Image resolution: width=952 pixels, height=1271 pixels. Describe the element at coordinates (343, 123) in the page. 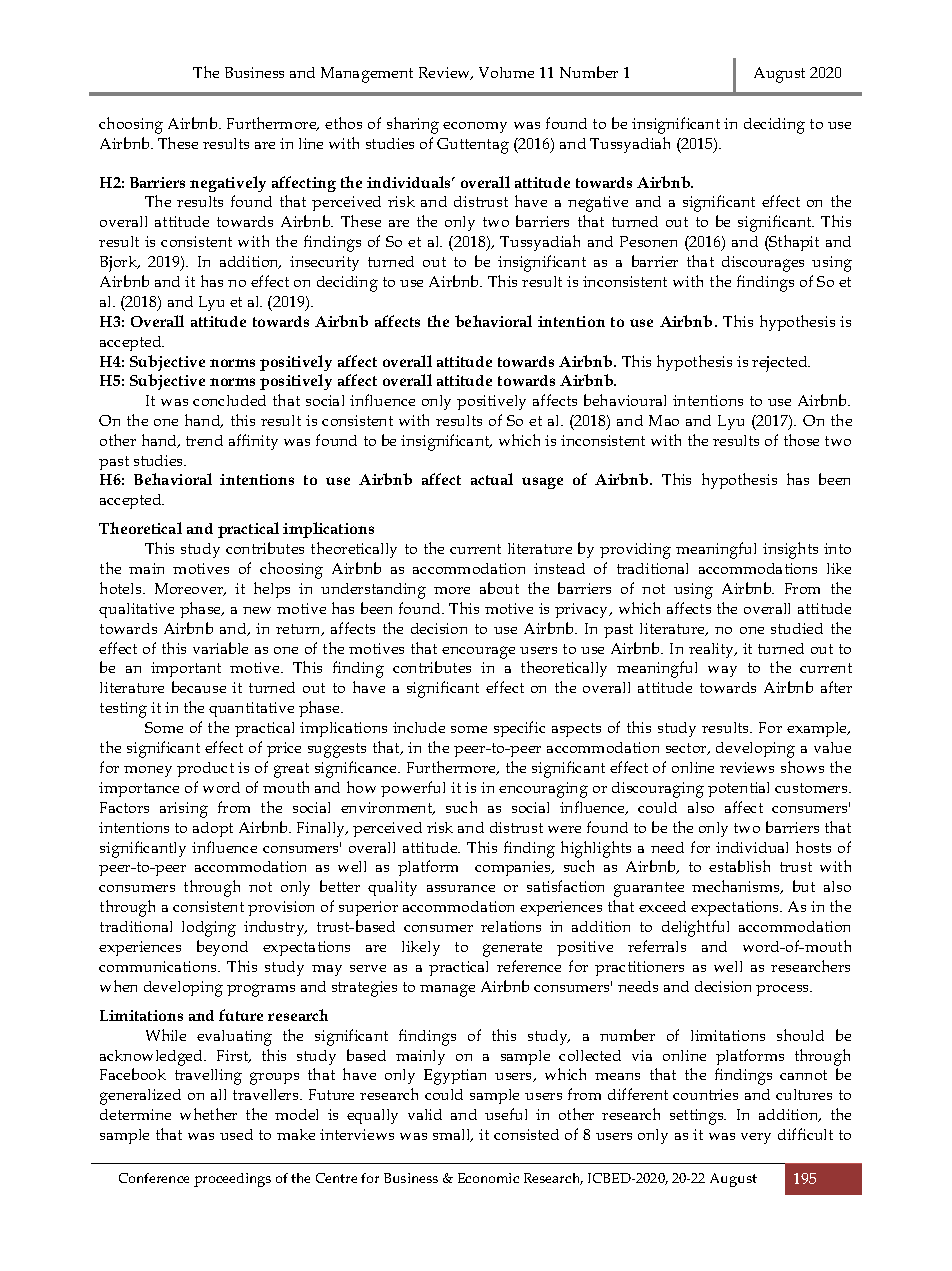

I see `ethos` at that location.
